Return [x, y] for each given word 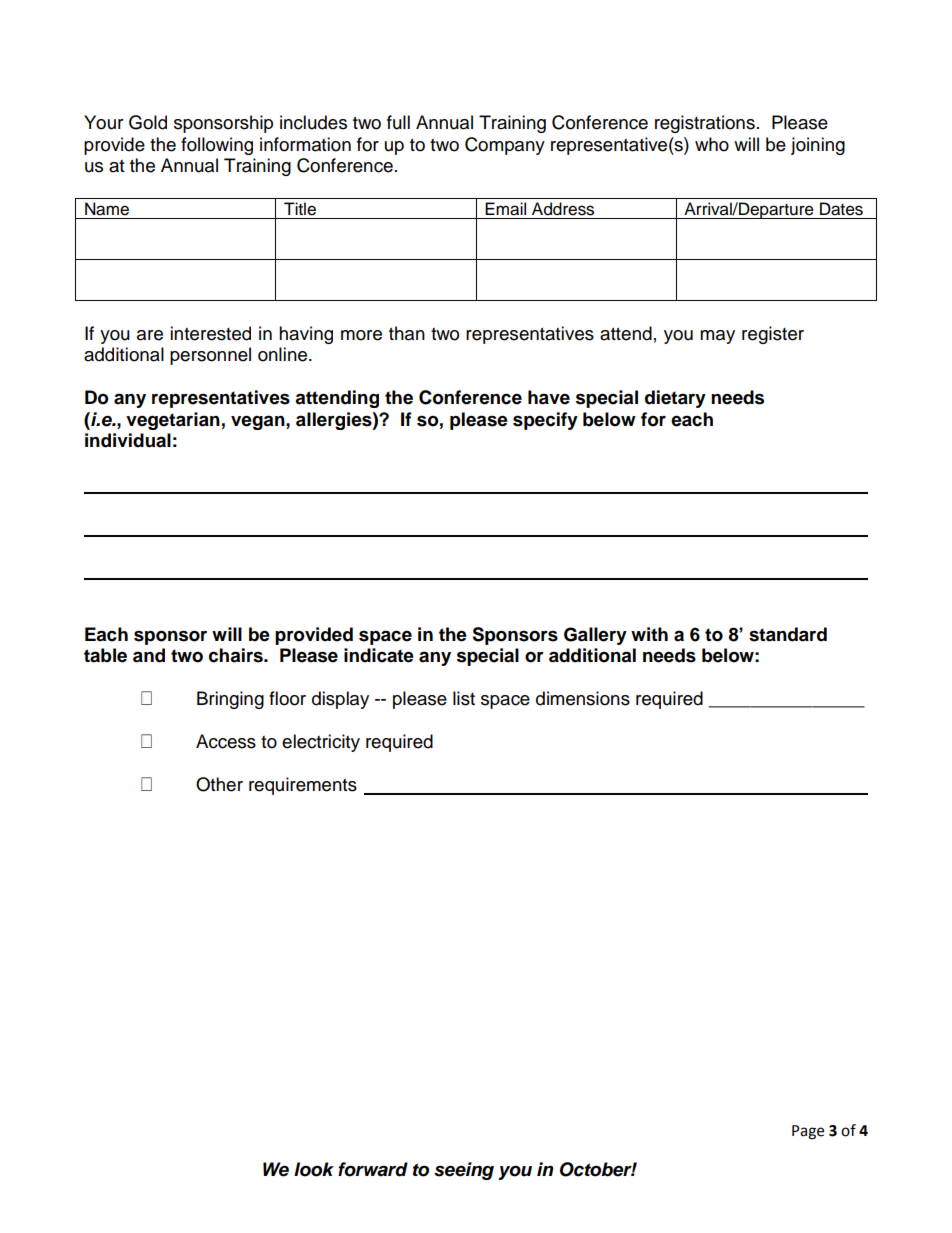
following [217, 146]
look [314, 1169]
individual [128, 440]
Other [219, 784]
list [464, 698]
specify [545, 421]
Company [505, 146]
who [712, 144]
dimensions [583, 698]
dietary [675, 399]
